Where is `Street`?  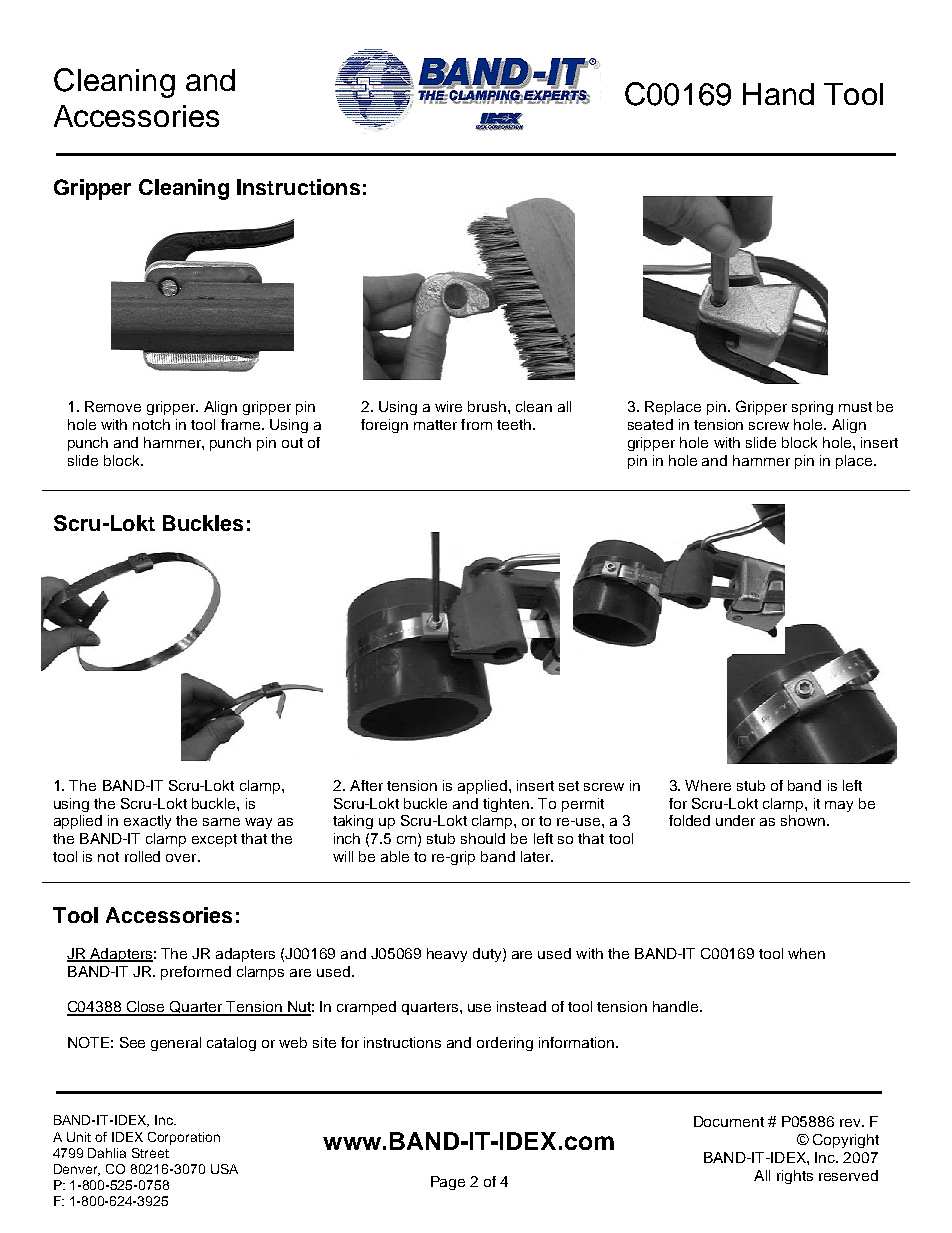 Street is located at coordinates (150, 1153).
